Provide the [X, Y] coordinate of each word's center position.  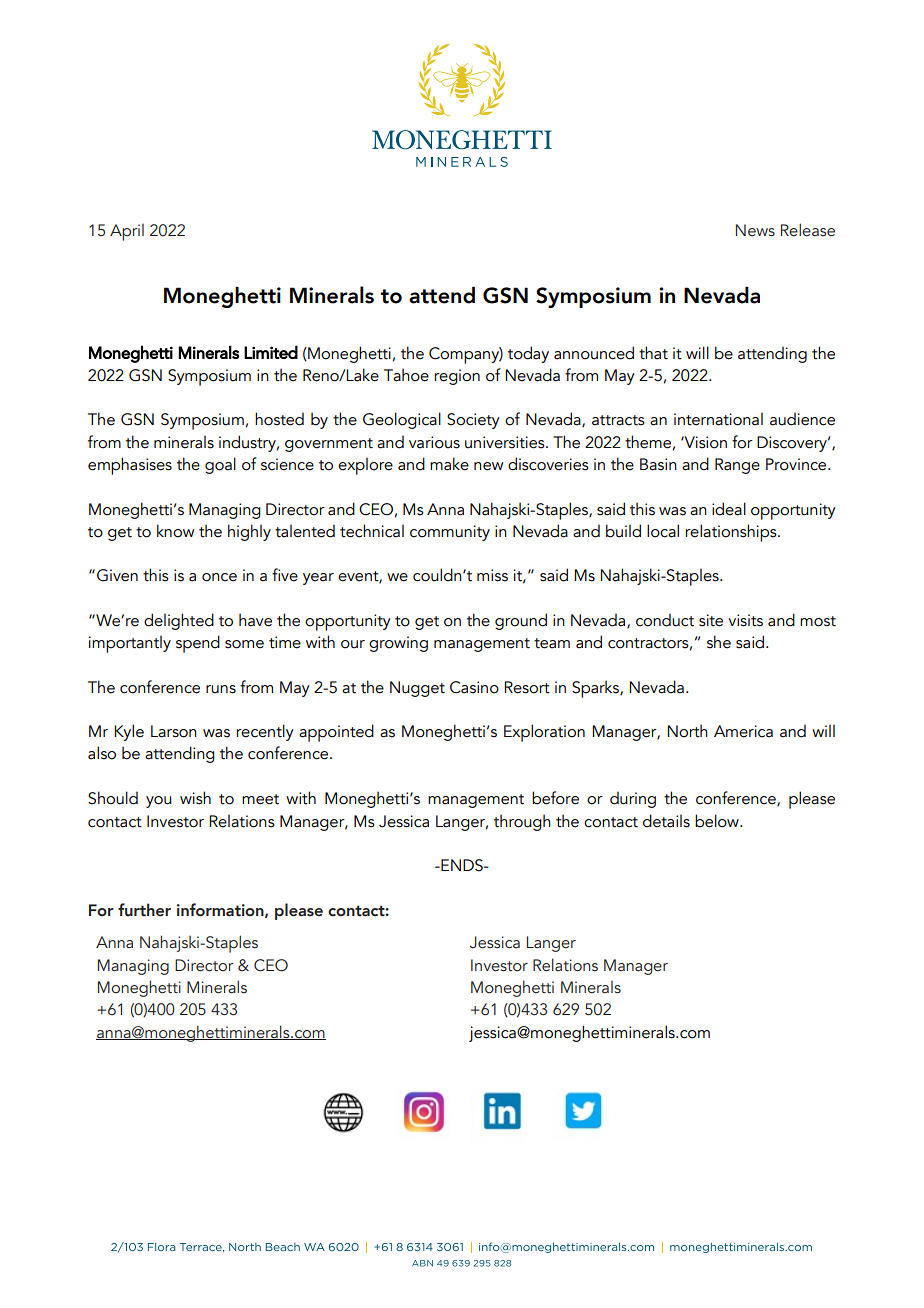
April [127, 232]
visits [745, 620]
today [528, 354]
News [755, 230]
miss [492, 575]
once [219, 577]
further [144, 910]
